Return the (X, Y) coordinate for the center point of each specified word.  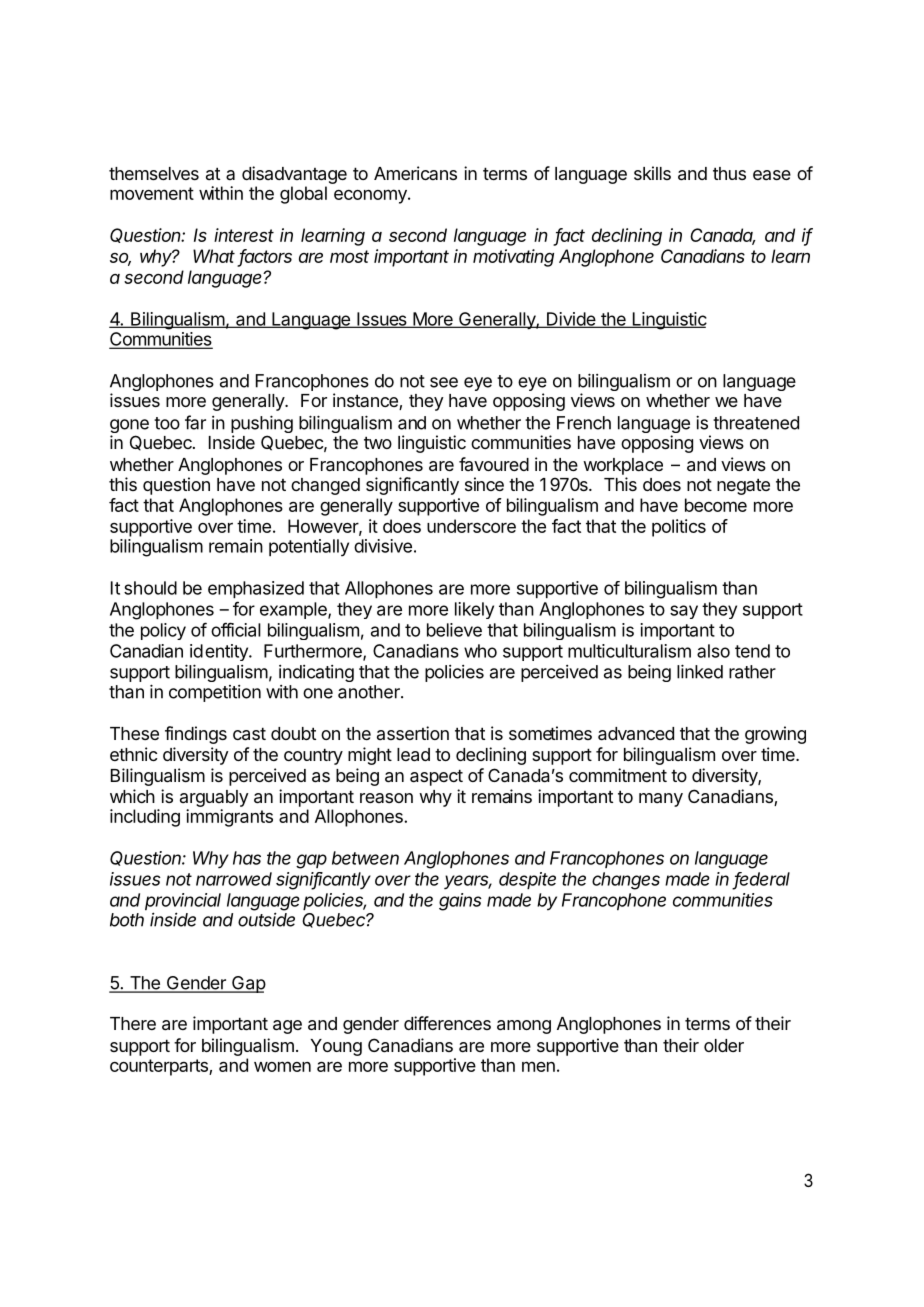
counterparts (160, 1067)
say (684, 612)
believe (454, 630)
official (236, 629)
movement (152, 193)
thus (729, 173)
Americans (415, 173)
